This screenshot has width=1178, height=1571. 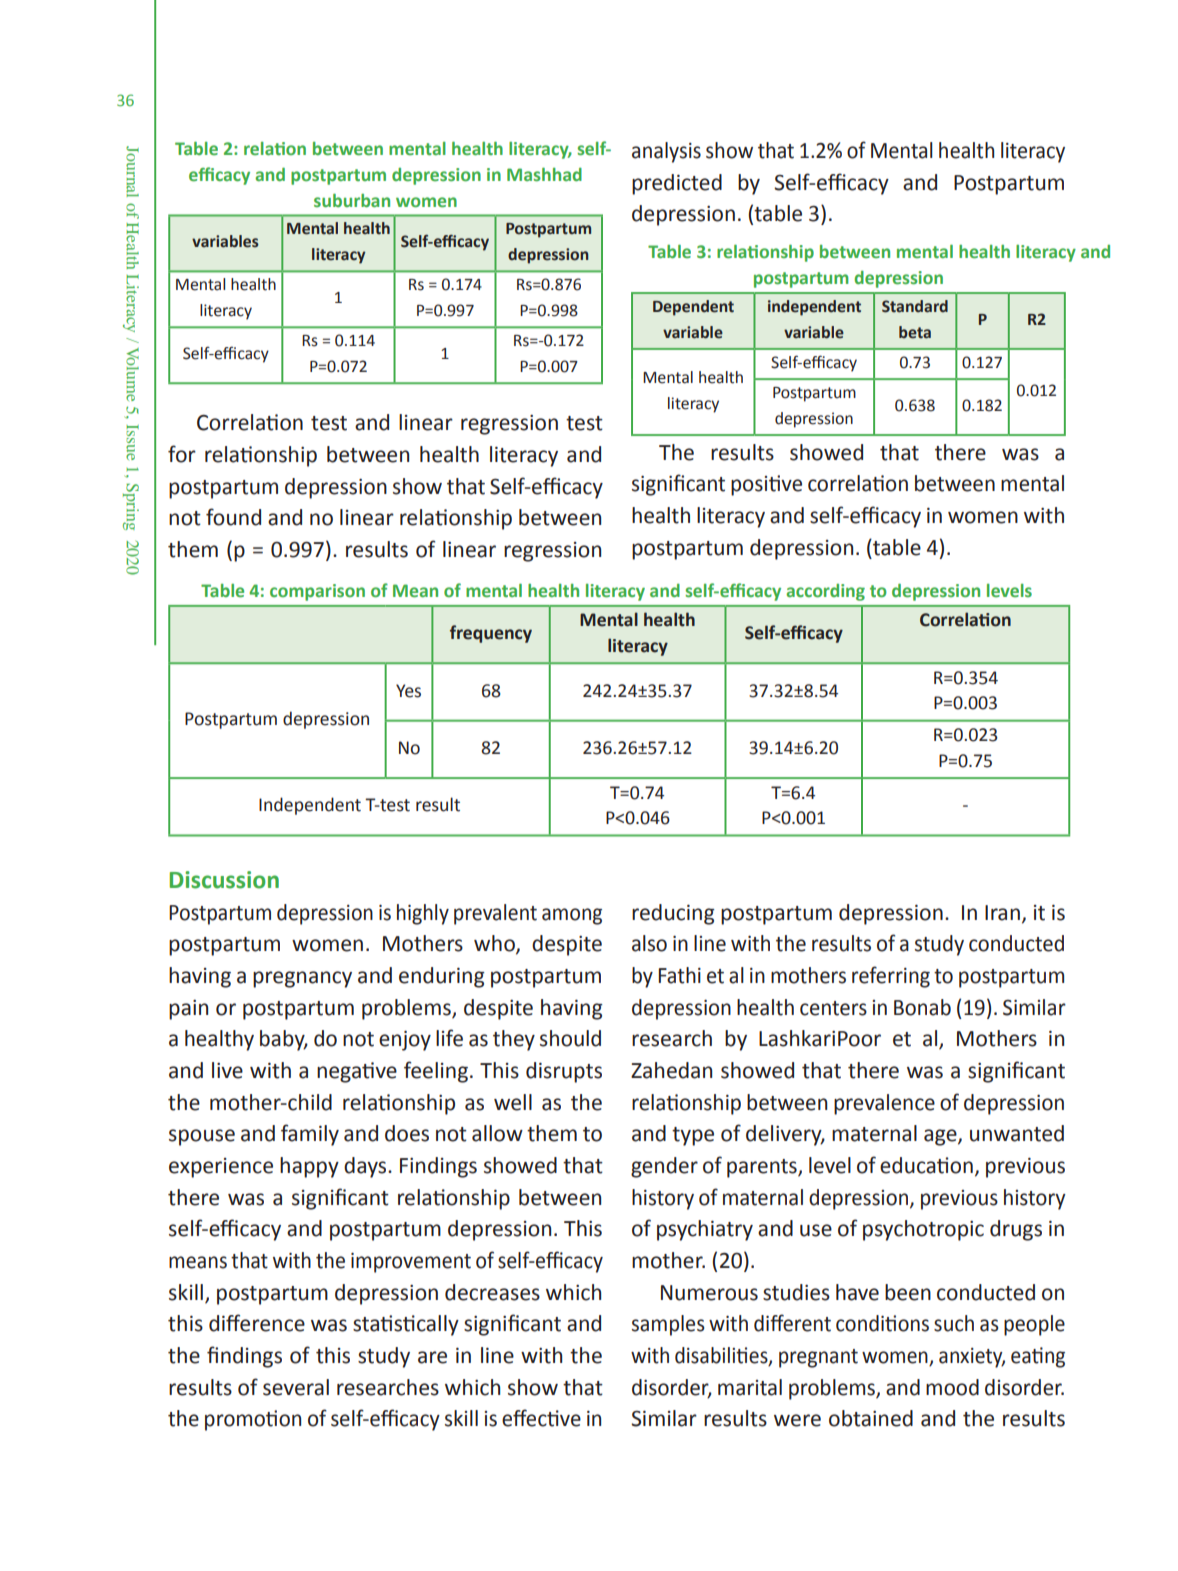 What do you see at coordinates (668, 1325) in the screenshot?
I see `samples` at bounding box center [668, 1325].
